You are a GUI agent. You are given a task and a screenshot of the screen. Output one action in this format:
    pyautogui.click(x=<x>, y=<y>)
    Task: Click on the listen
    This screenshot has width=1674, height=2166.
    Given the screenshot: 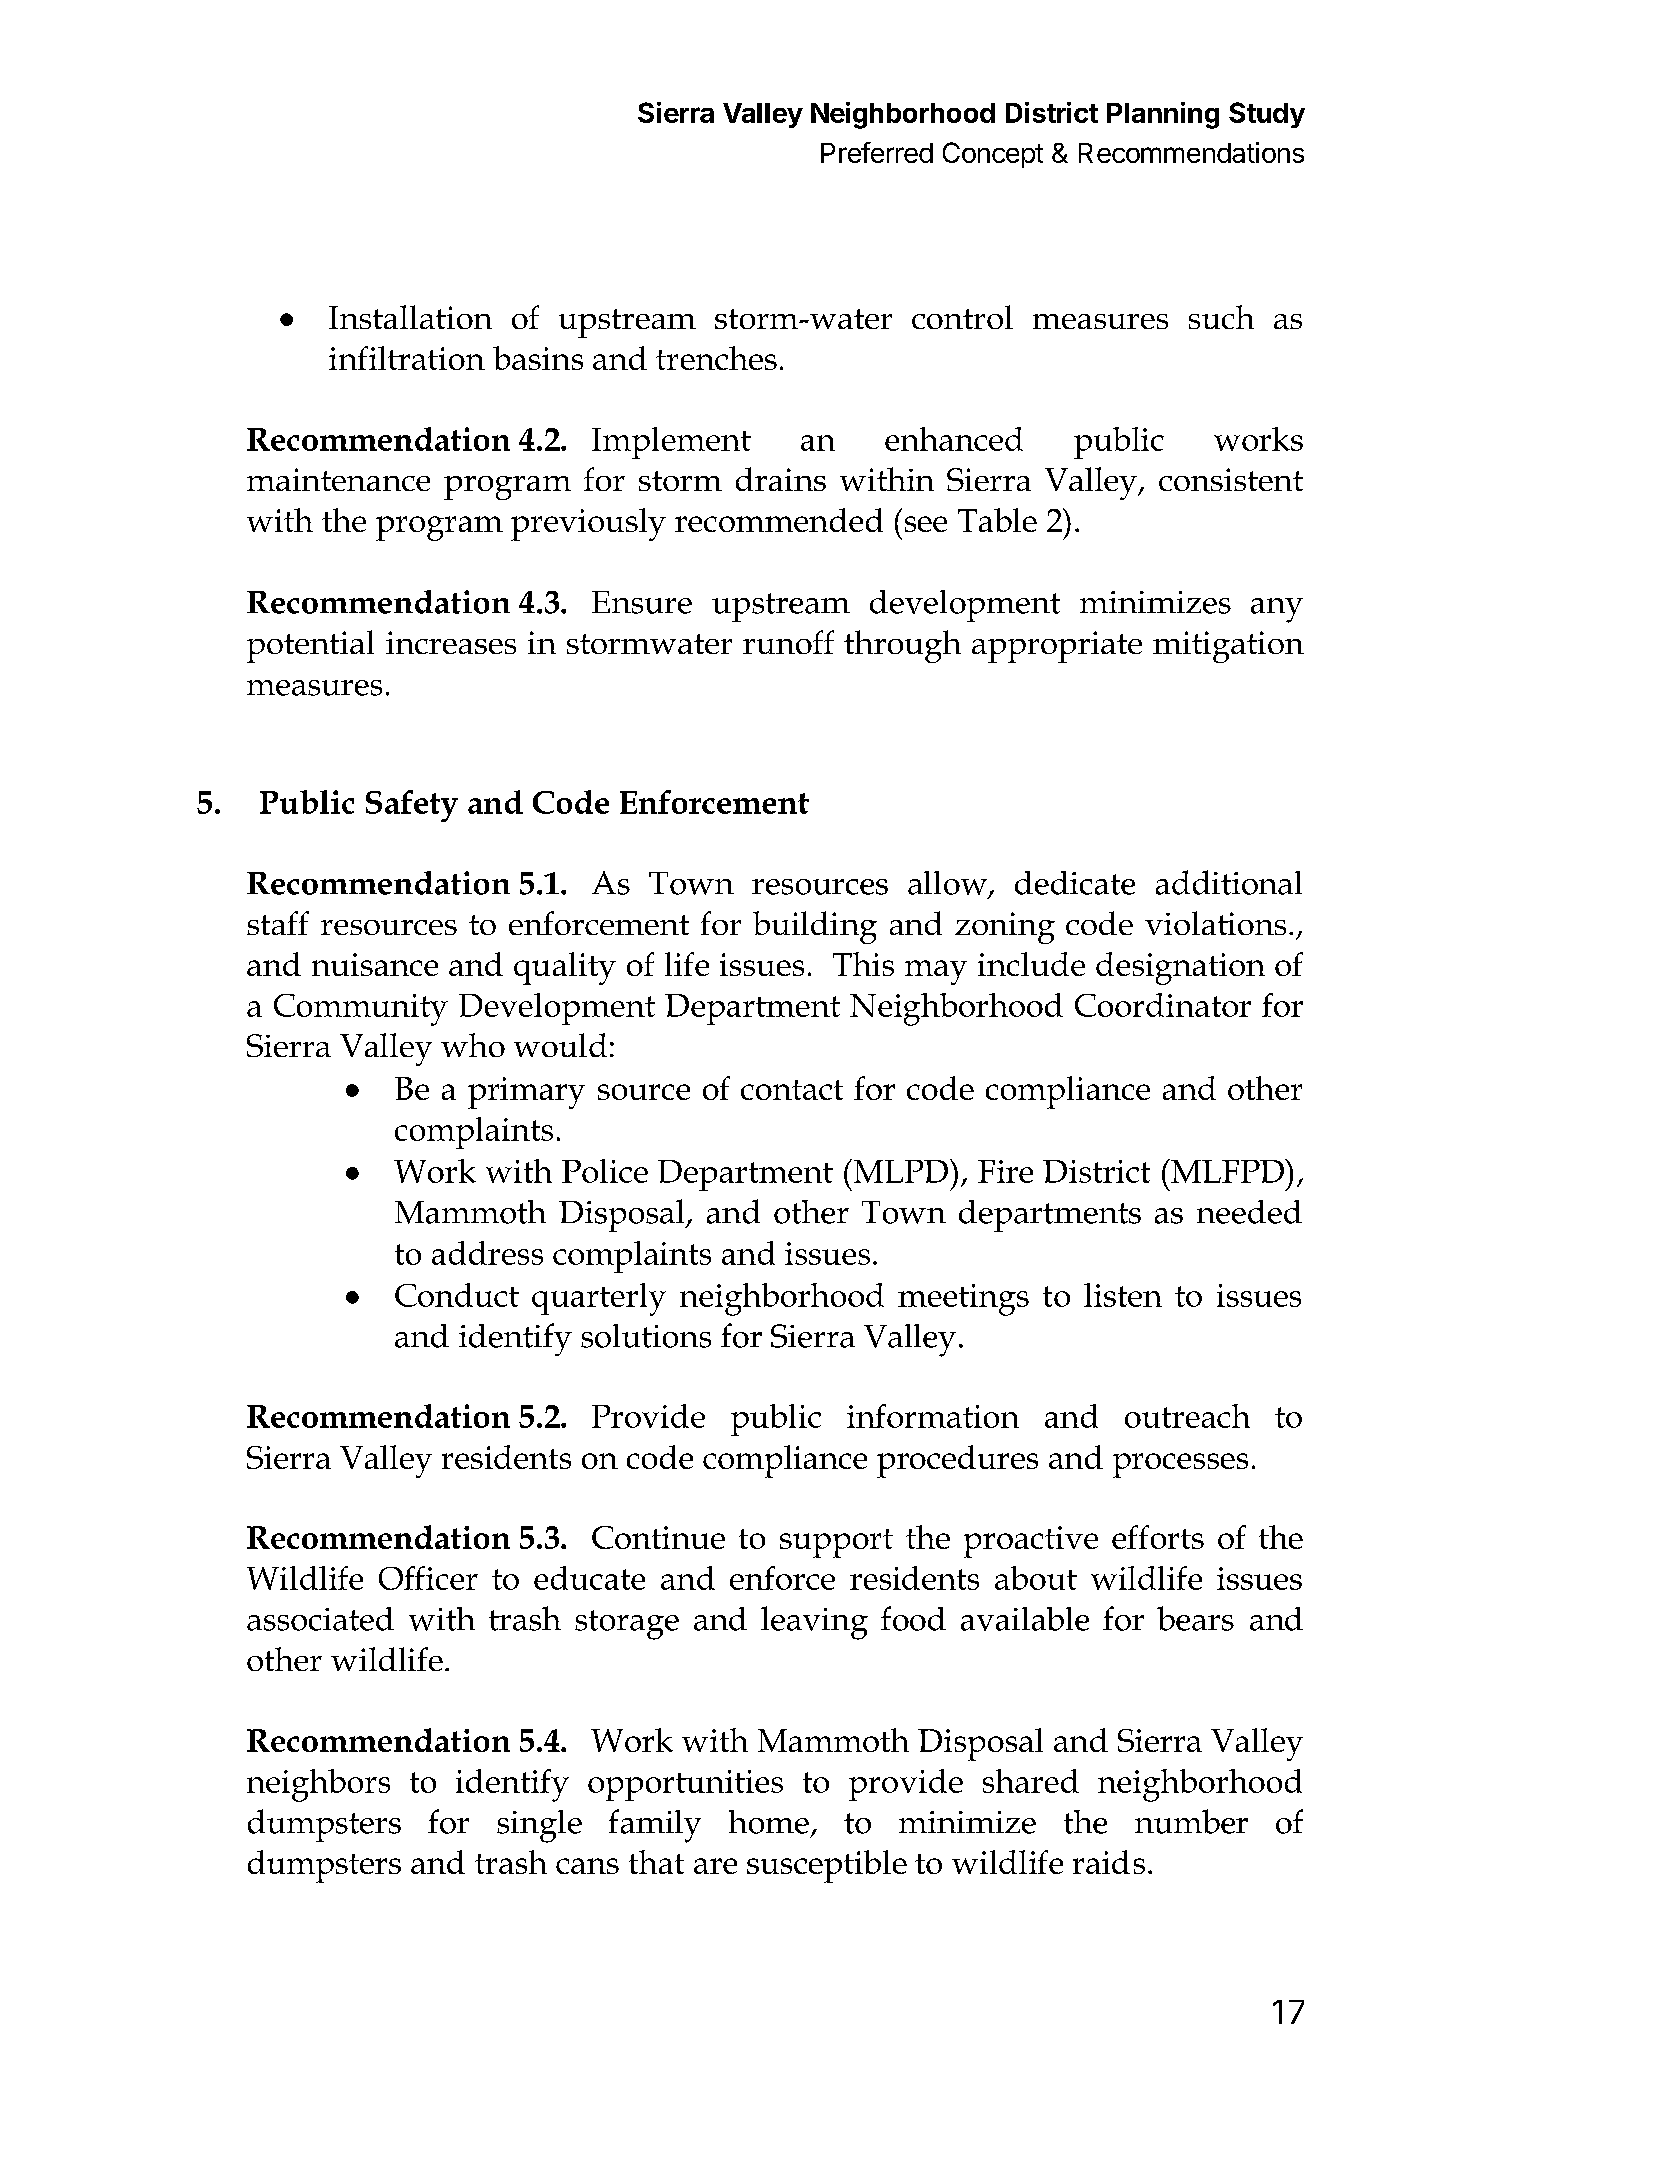 What is the action you would take?
    pyautogui.click(x=1123, y=1295)
